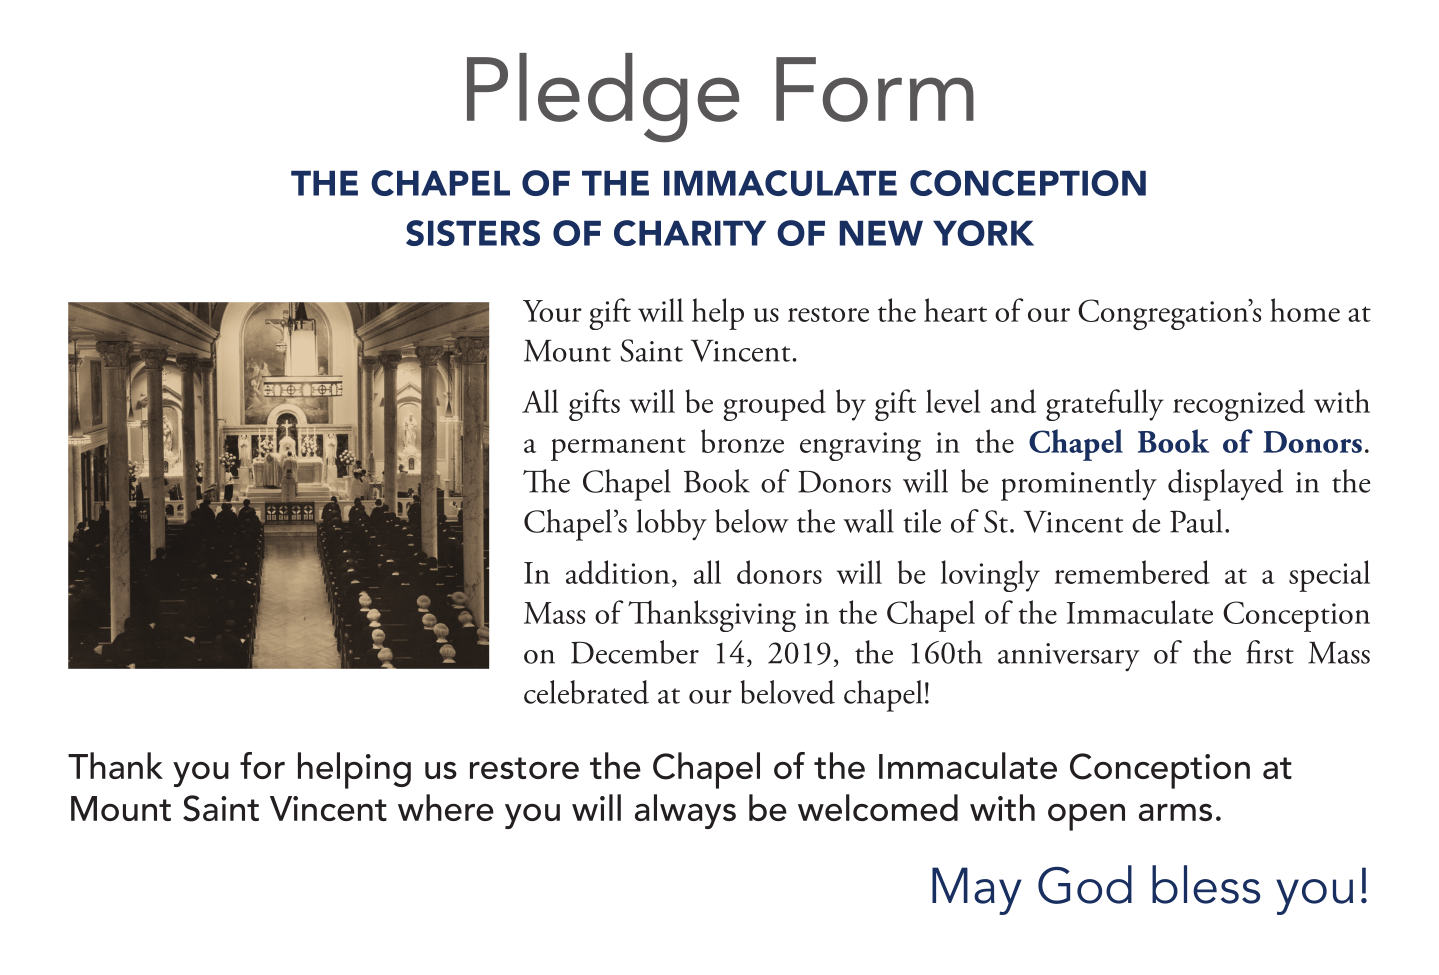 This screenshot has height=975, width=1439. Describe the element at coordinates (977, 891) in the screenshot. I see `May` at that location.
